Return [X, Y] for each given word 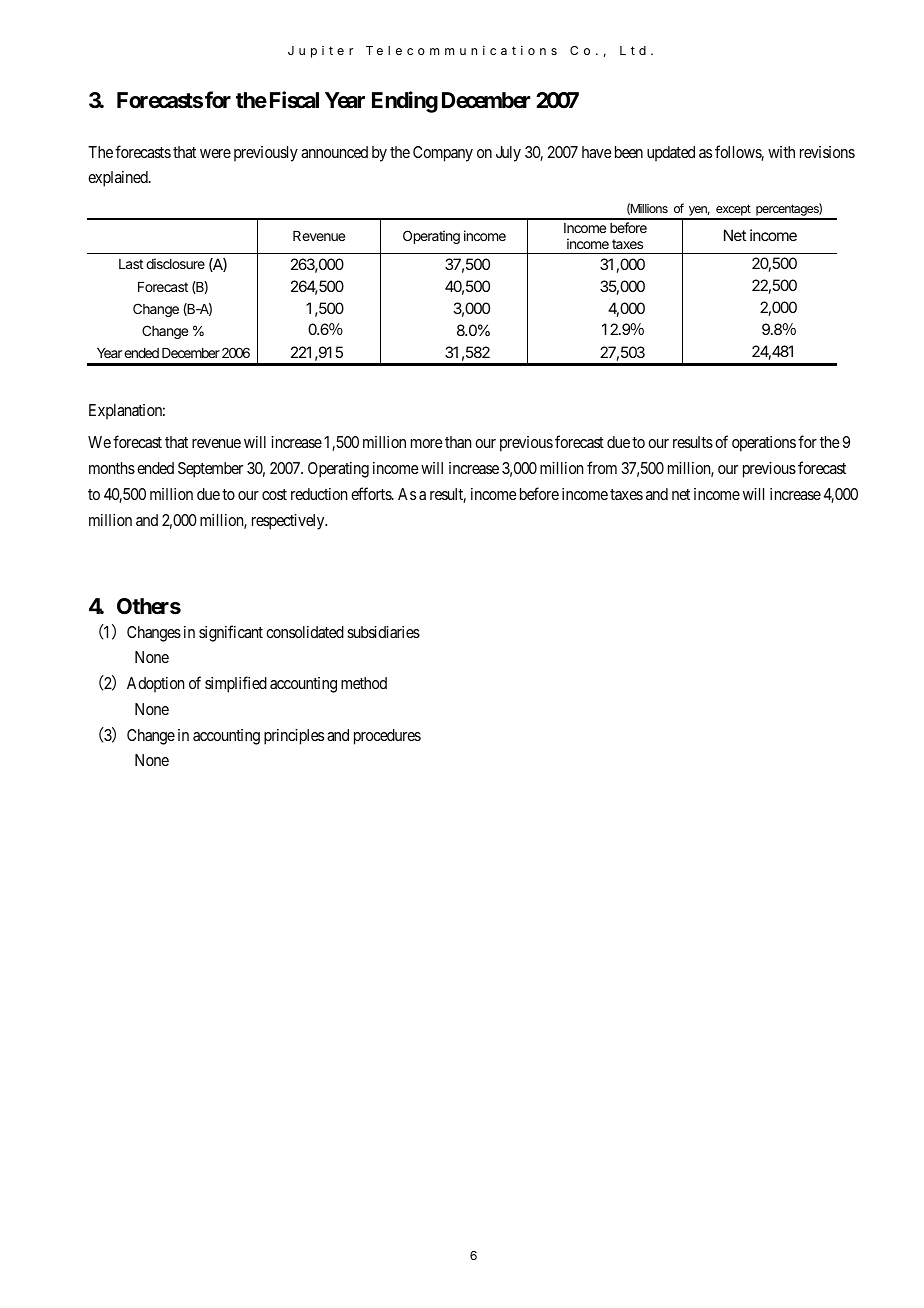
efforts [372, 493]
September [210, 470]
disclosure [175, 263]
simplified [236, 684]
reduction [319, 494]
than [458, 442]
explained [119, 179]
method [364, 683]
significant [231, 633]
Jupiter [320, 52]
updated [671, 154]
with [781, 152]
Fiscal [292, 100]
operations [764, 444]
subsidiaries [383, 632]
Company [443, 154]
